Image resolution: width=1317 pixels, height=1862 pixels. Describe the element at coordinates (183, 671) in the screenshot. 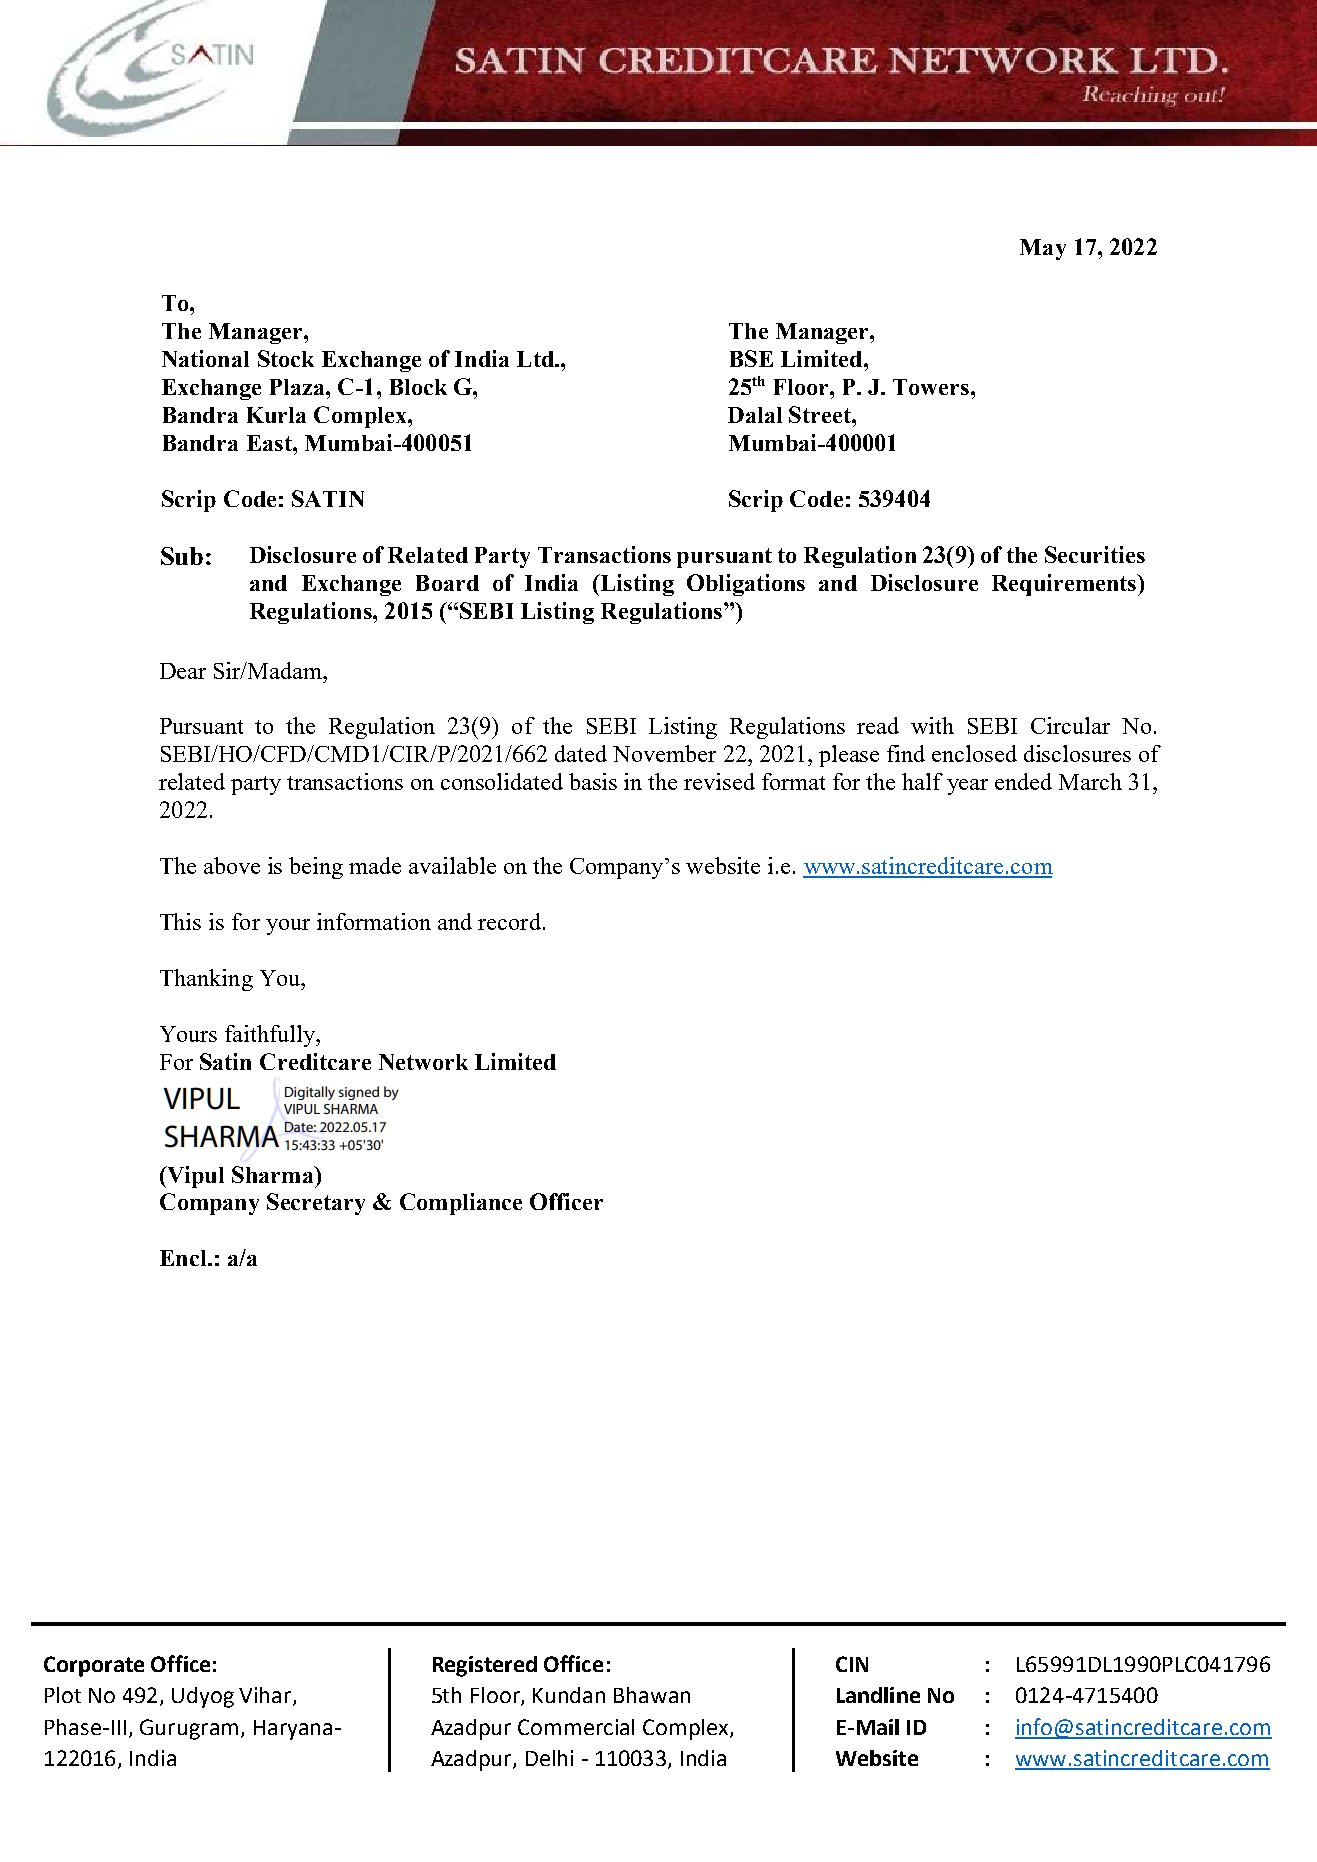

I see `Dear` at that location.
